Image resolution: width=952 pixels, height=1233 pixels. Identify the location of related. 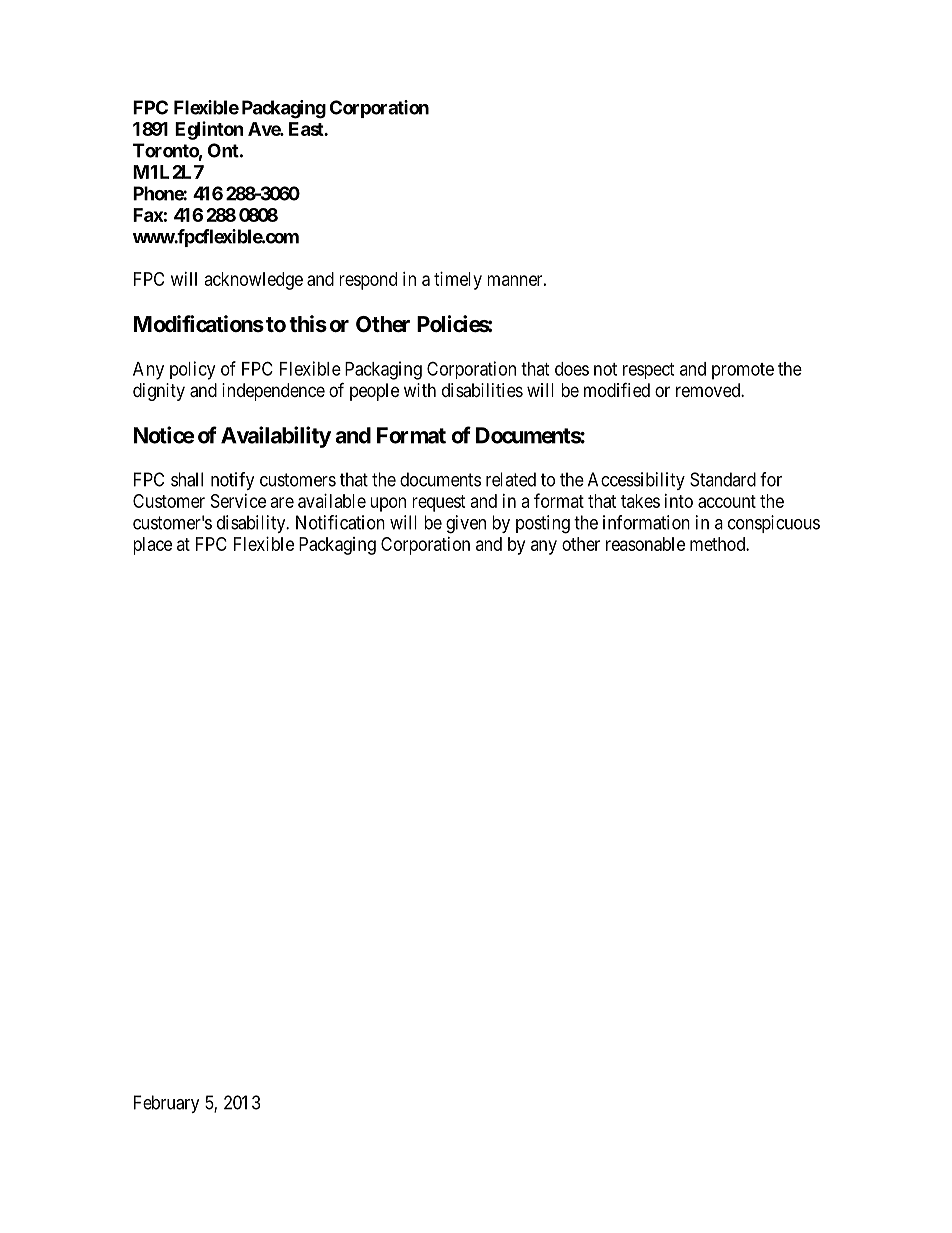
(511, 479).
